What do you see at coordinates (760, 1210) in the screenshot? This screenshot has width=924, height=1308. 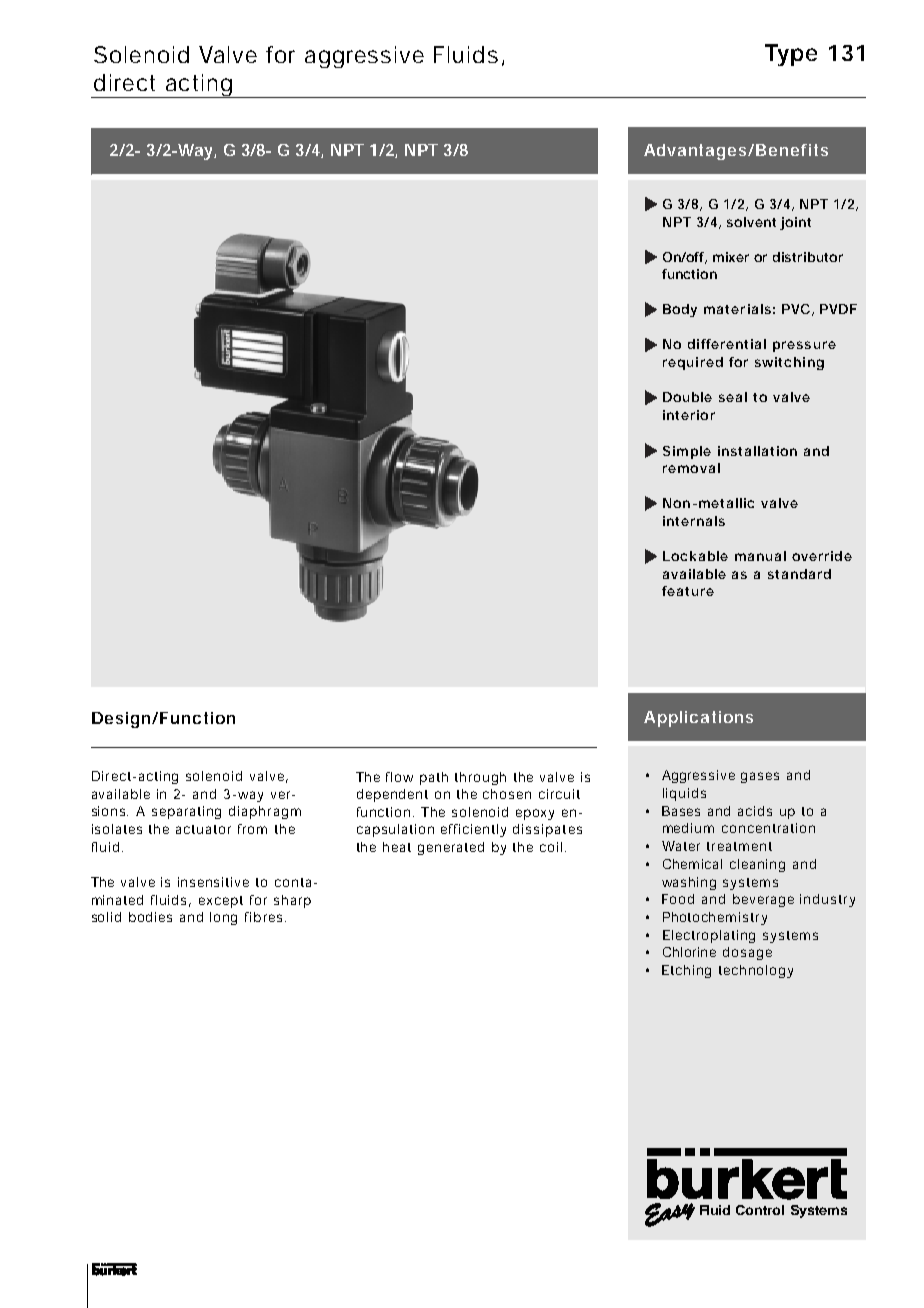 I see `Control` at bounding box center [760, 1210].
